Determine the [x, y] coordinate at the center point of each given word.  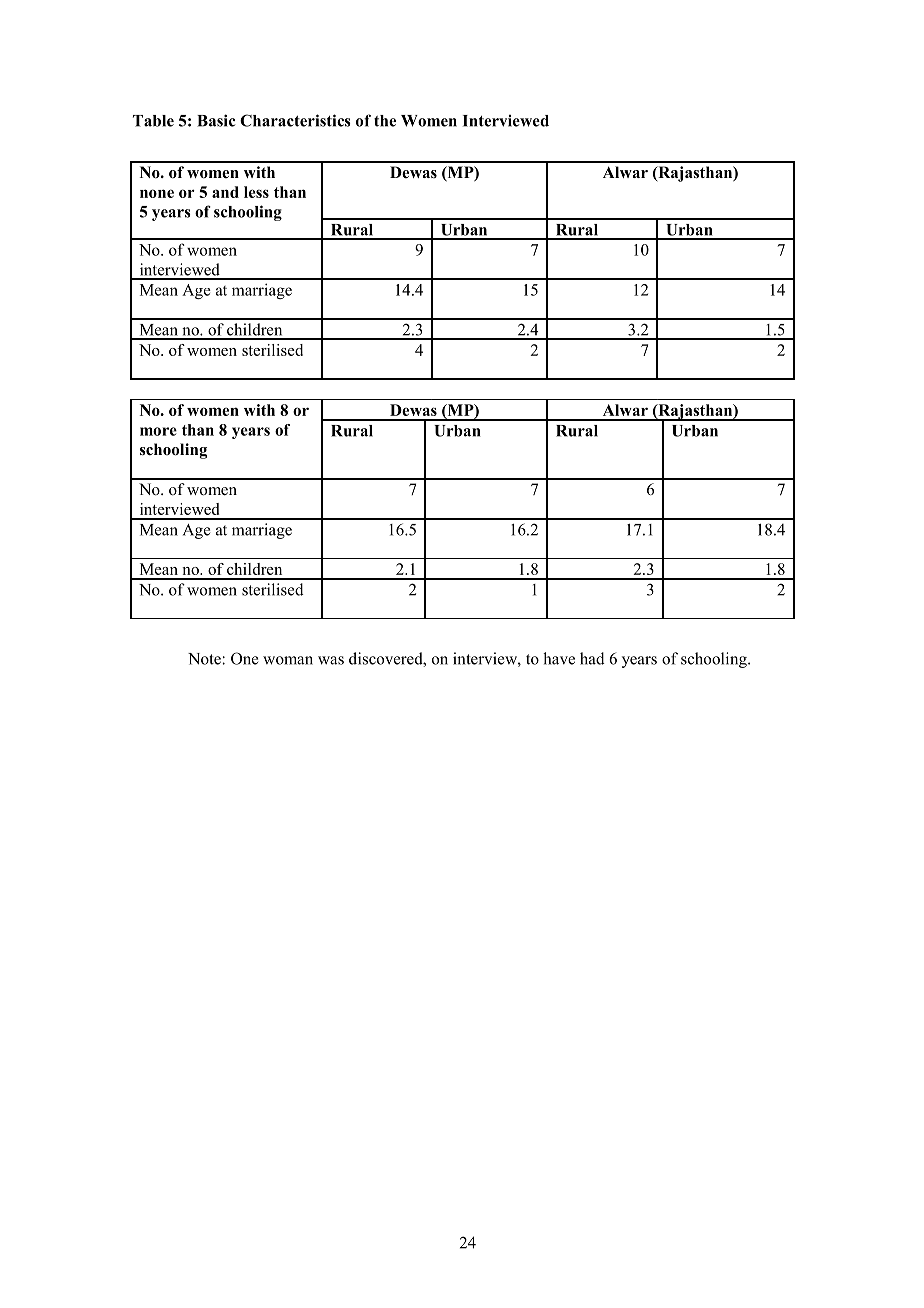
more [158, 431]
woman [288, 660]
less [256, 192]
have [559, 658]
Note [205, 659]
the [385, 121]
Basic [216, 120]
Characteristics [295, 120]
